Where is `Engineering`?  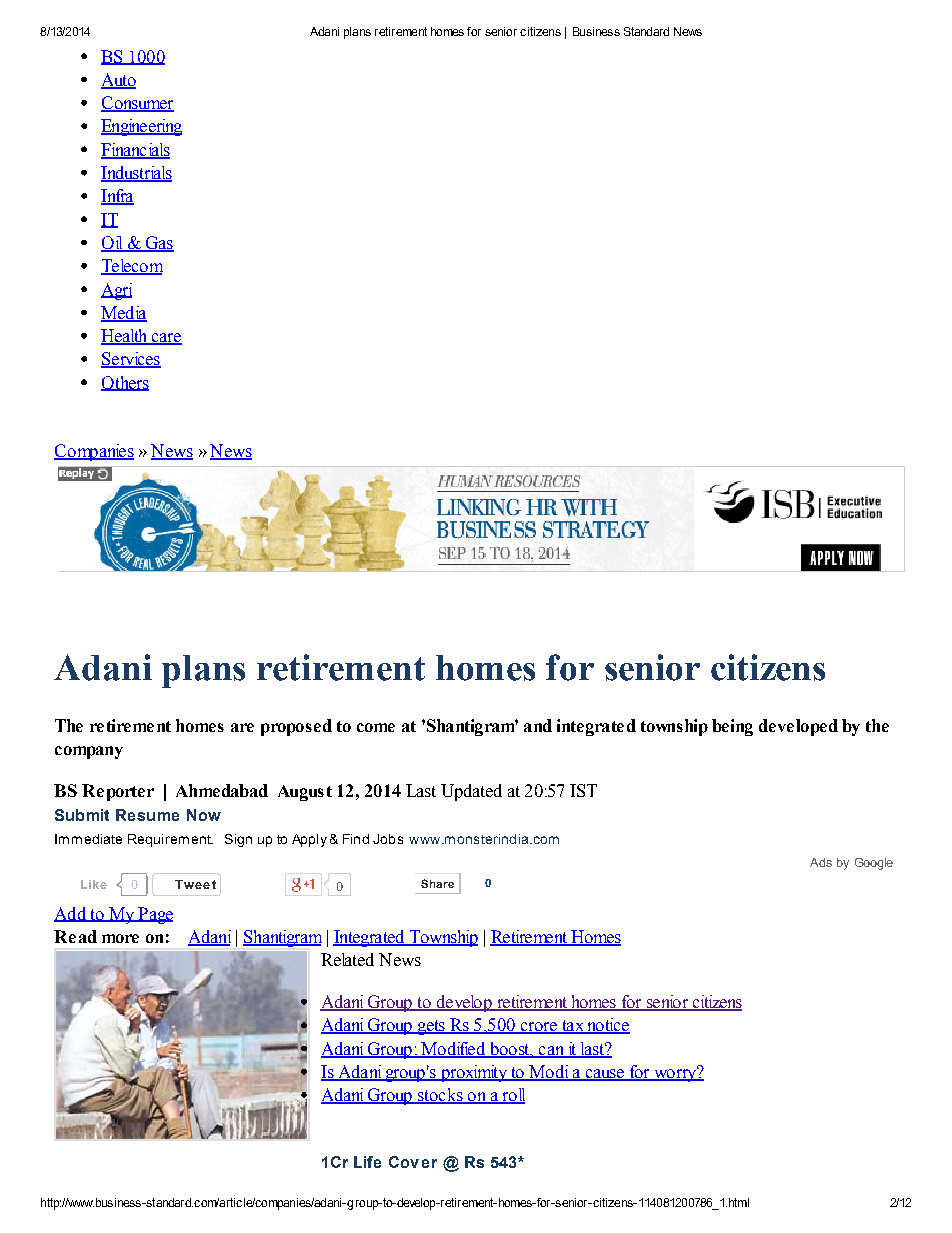 Engineering is located at coordinates (141, 127).
